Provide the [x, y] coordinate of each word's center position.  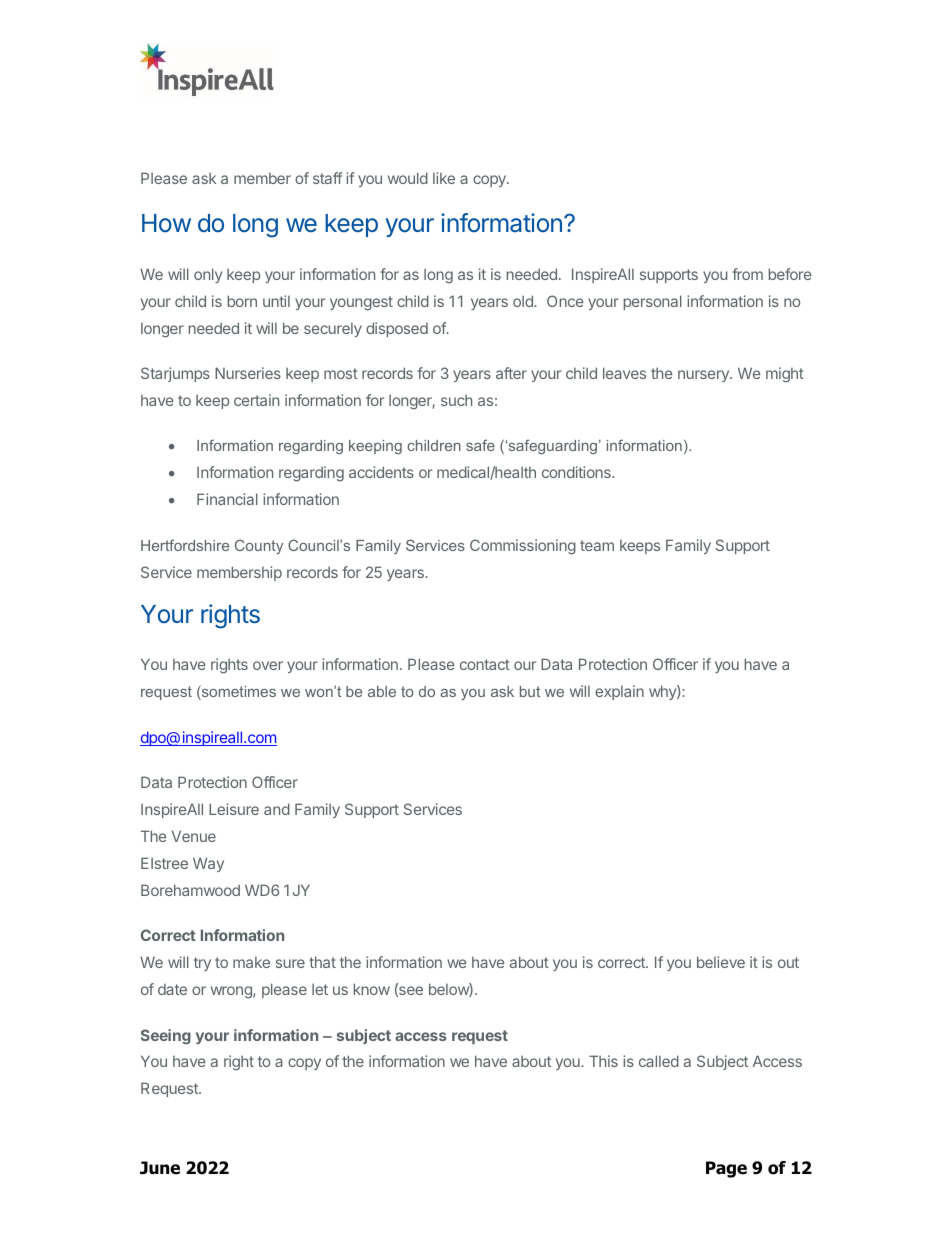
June [160, 1168]
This [603, 1061]
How [166, 223]
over [268, 665]
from [747, 274]
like [444, 178]
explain [619, 692]
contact [485, 664]
